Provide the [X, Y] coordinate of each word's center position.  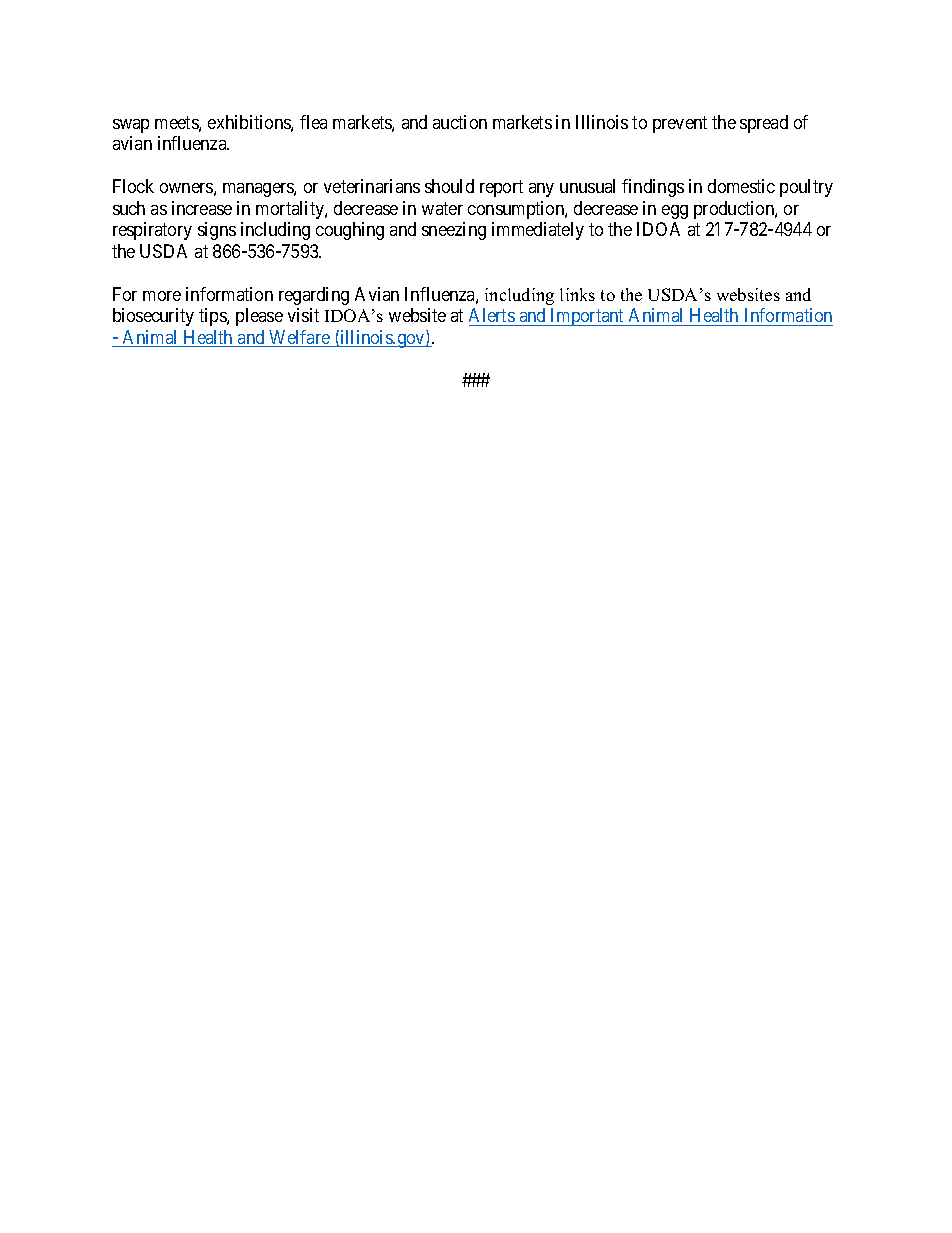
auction [460, 122]
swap [131, 126]
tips [213, 317]
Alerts [492, 315]
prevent [680, 124]
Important [588, 317]
